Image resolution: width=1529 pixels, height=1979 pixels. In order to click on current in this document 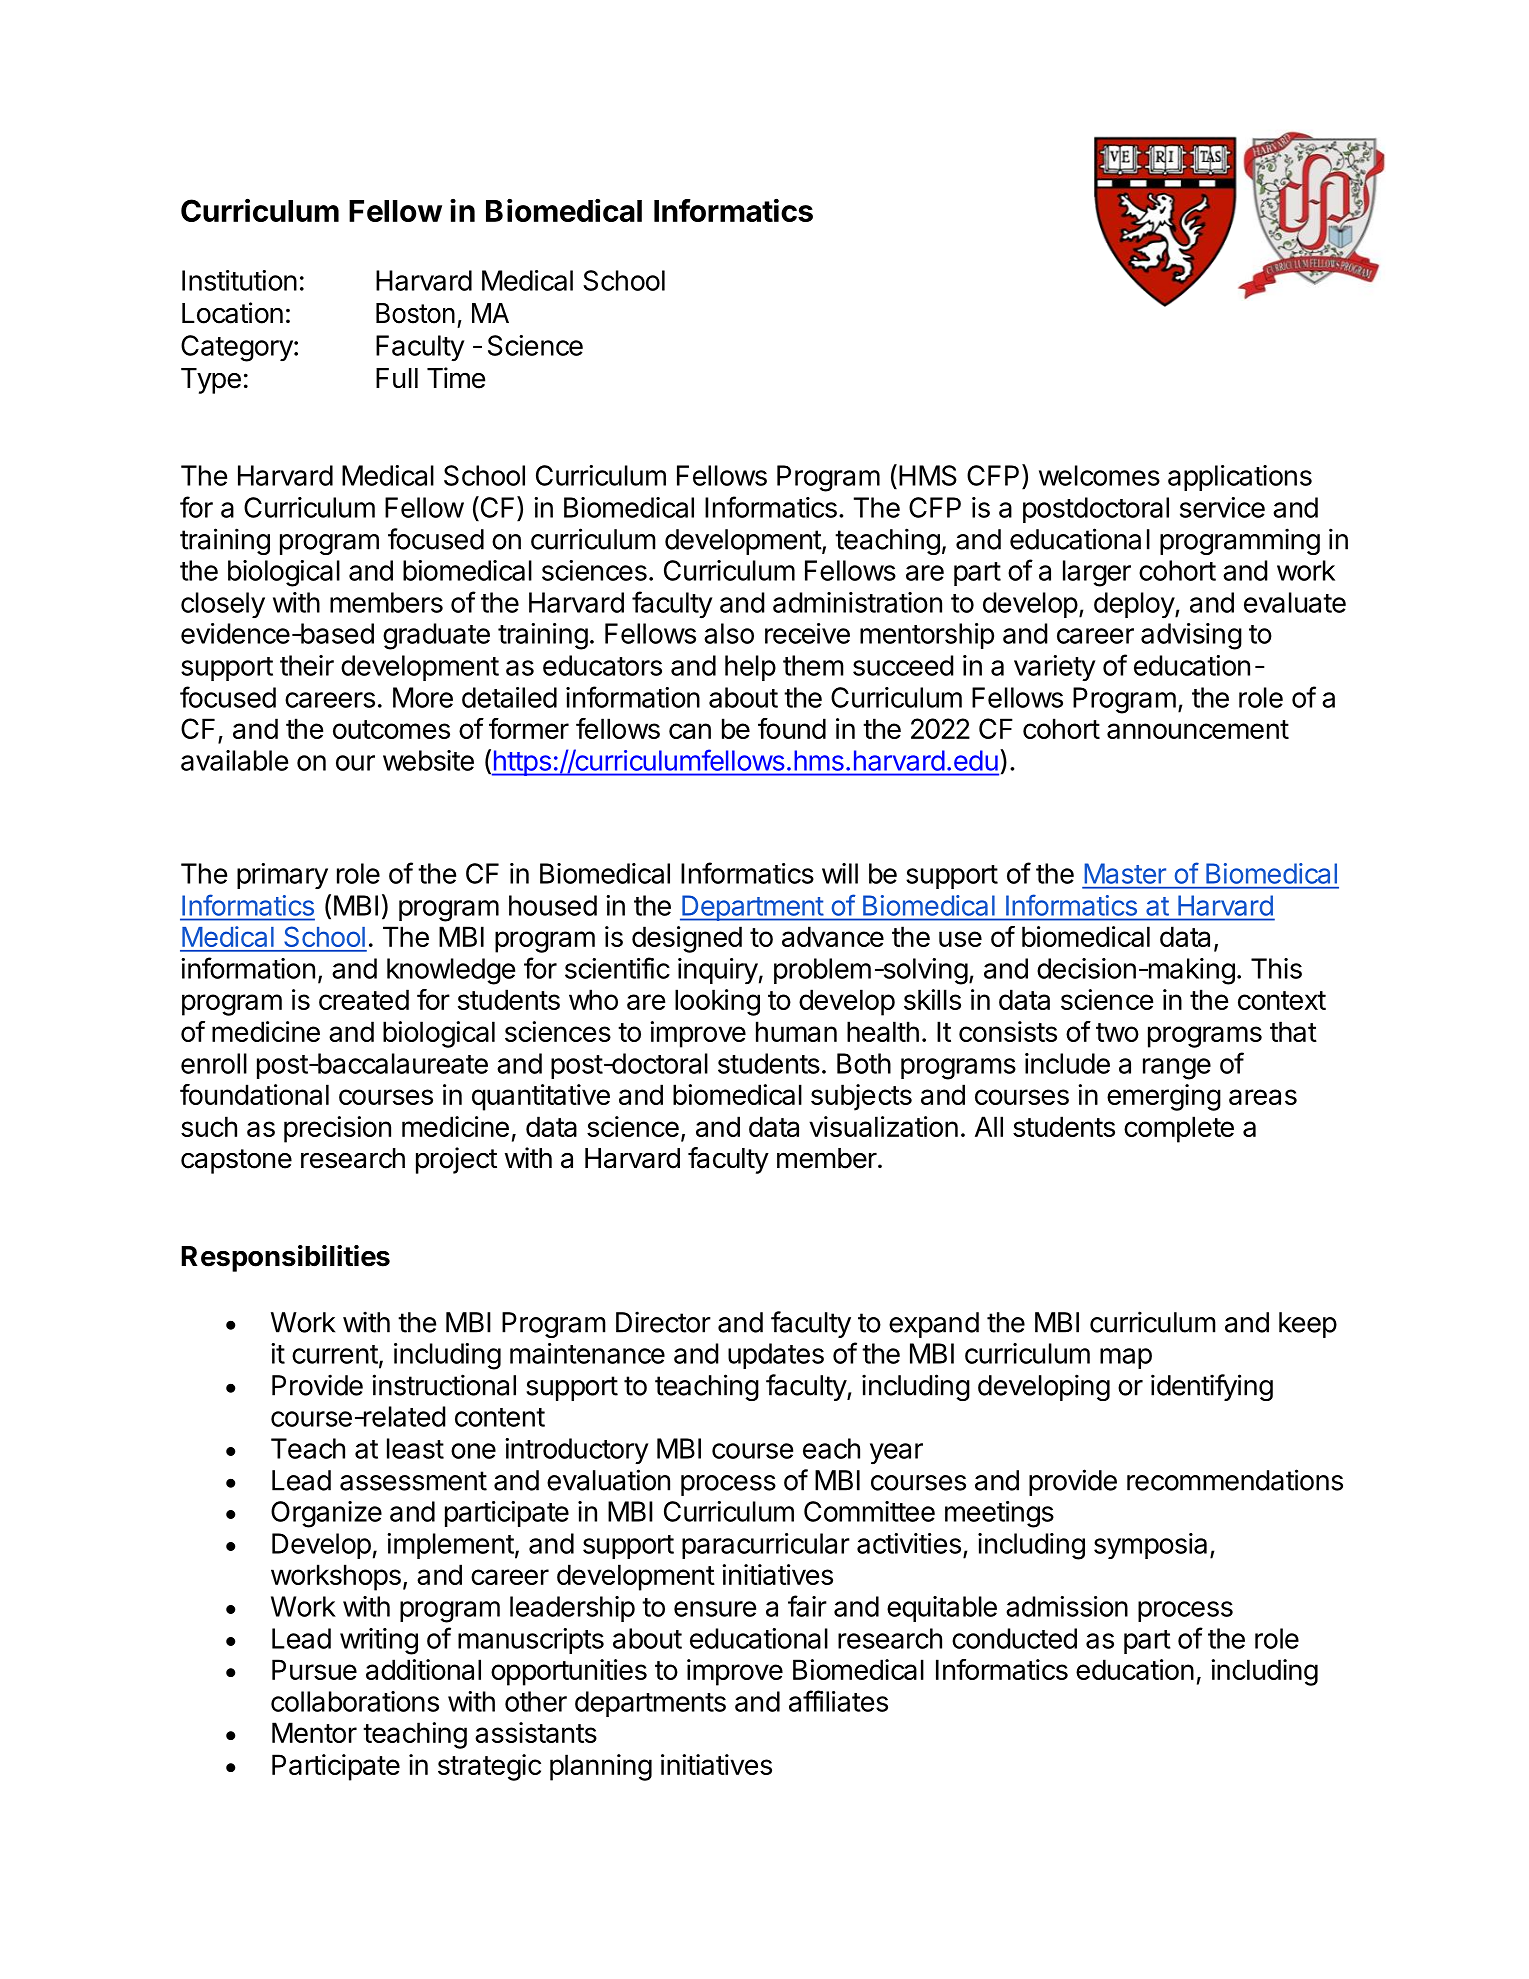, I will do `click(335, 1354)`.
